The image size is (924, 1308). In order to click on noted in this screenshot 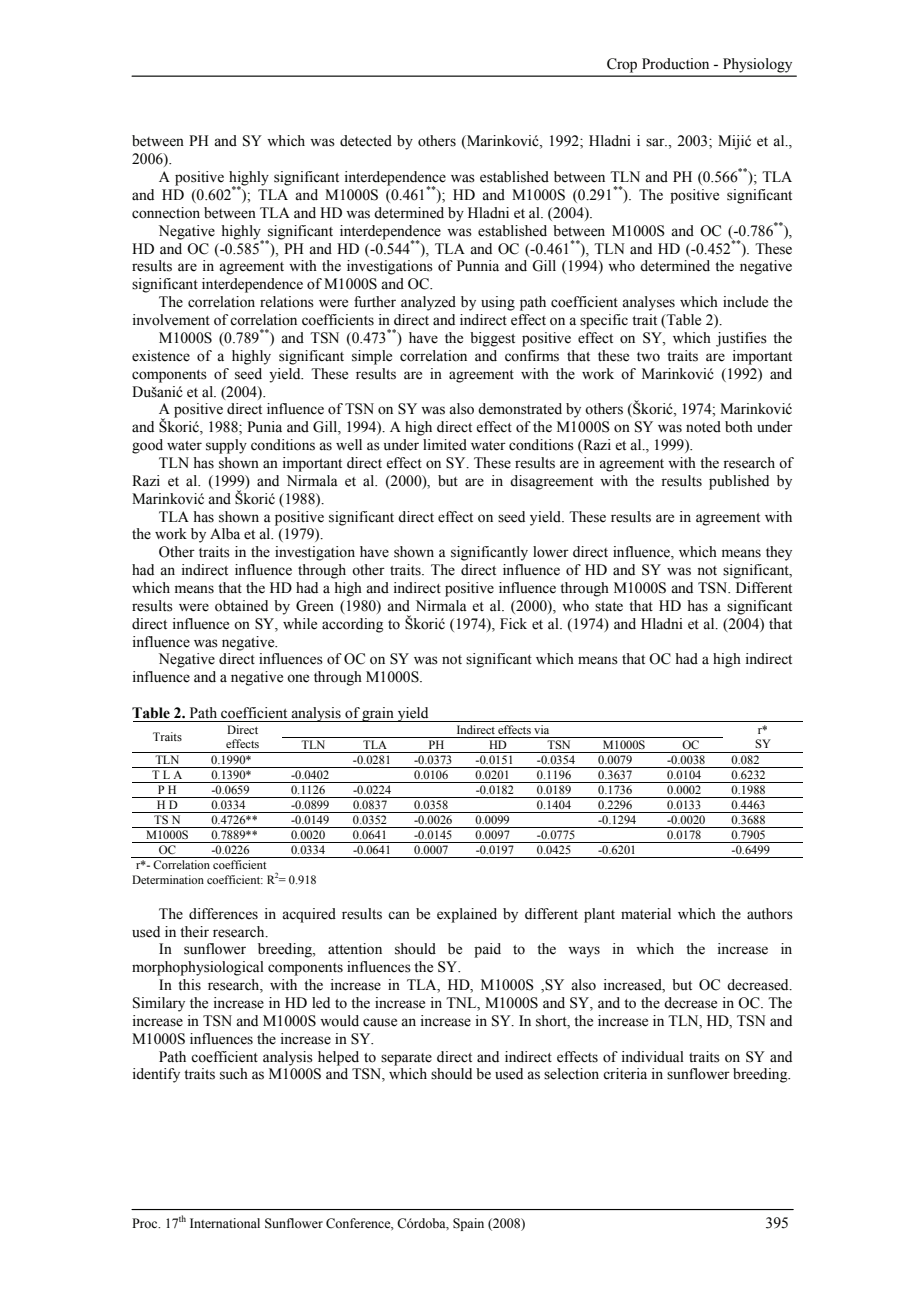, I will do `click(703, 427)`.
